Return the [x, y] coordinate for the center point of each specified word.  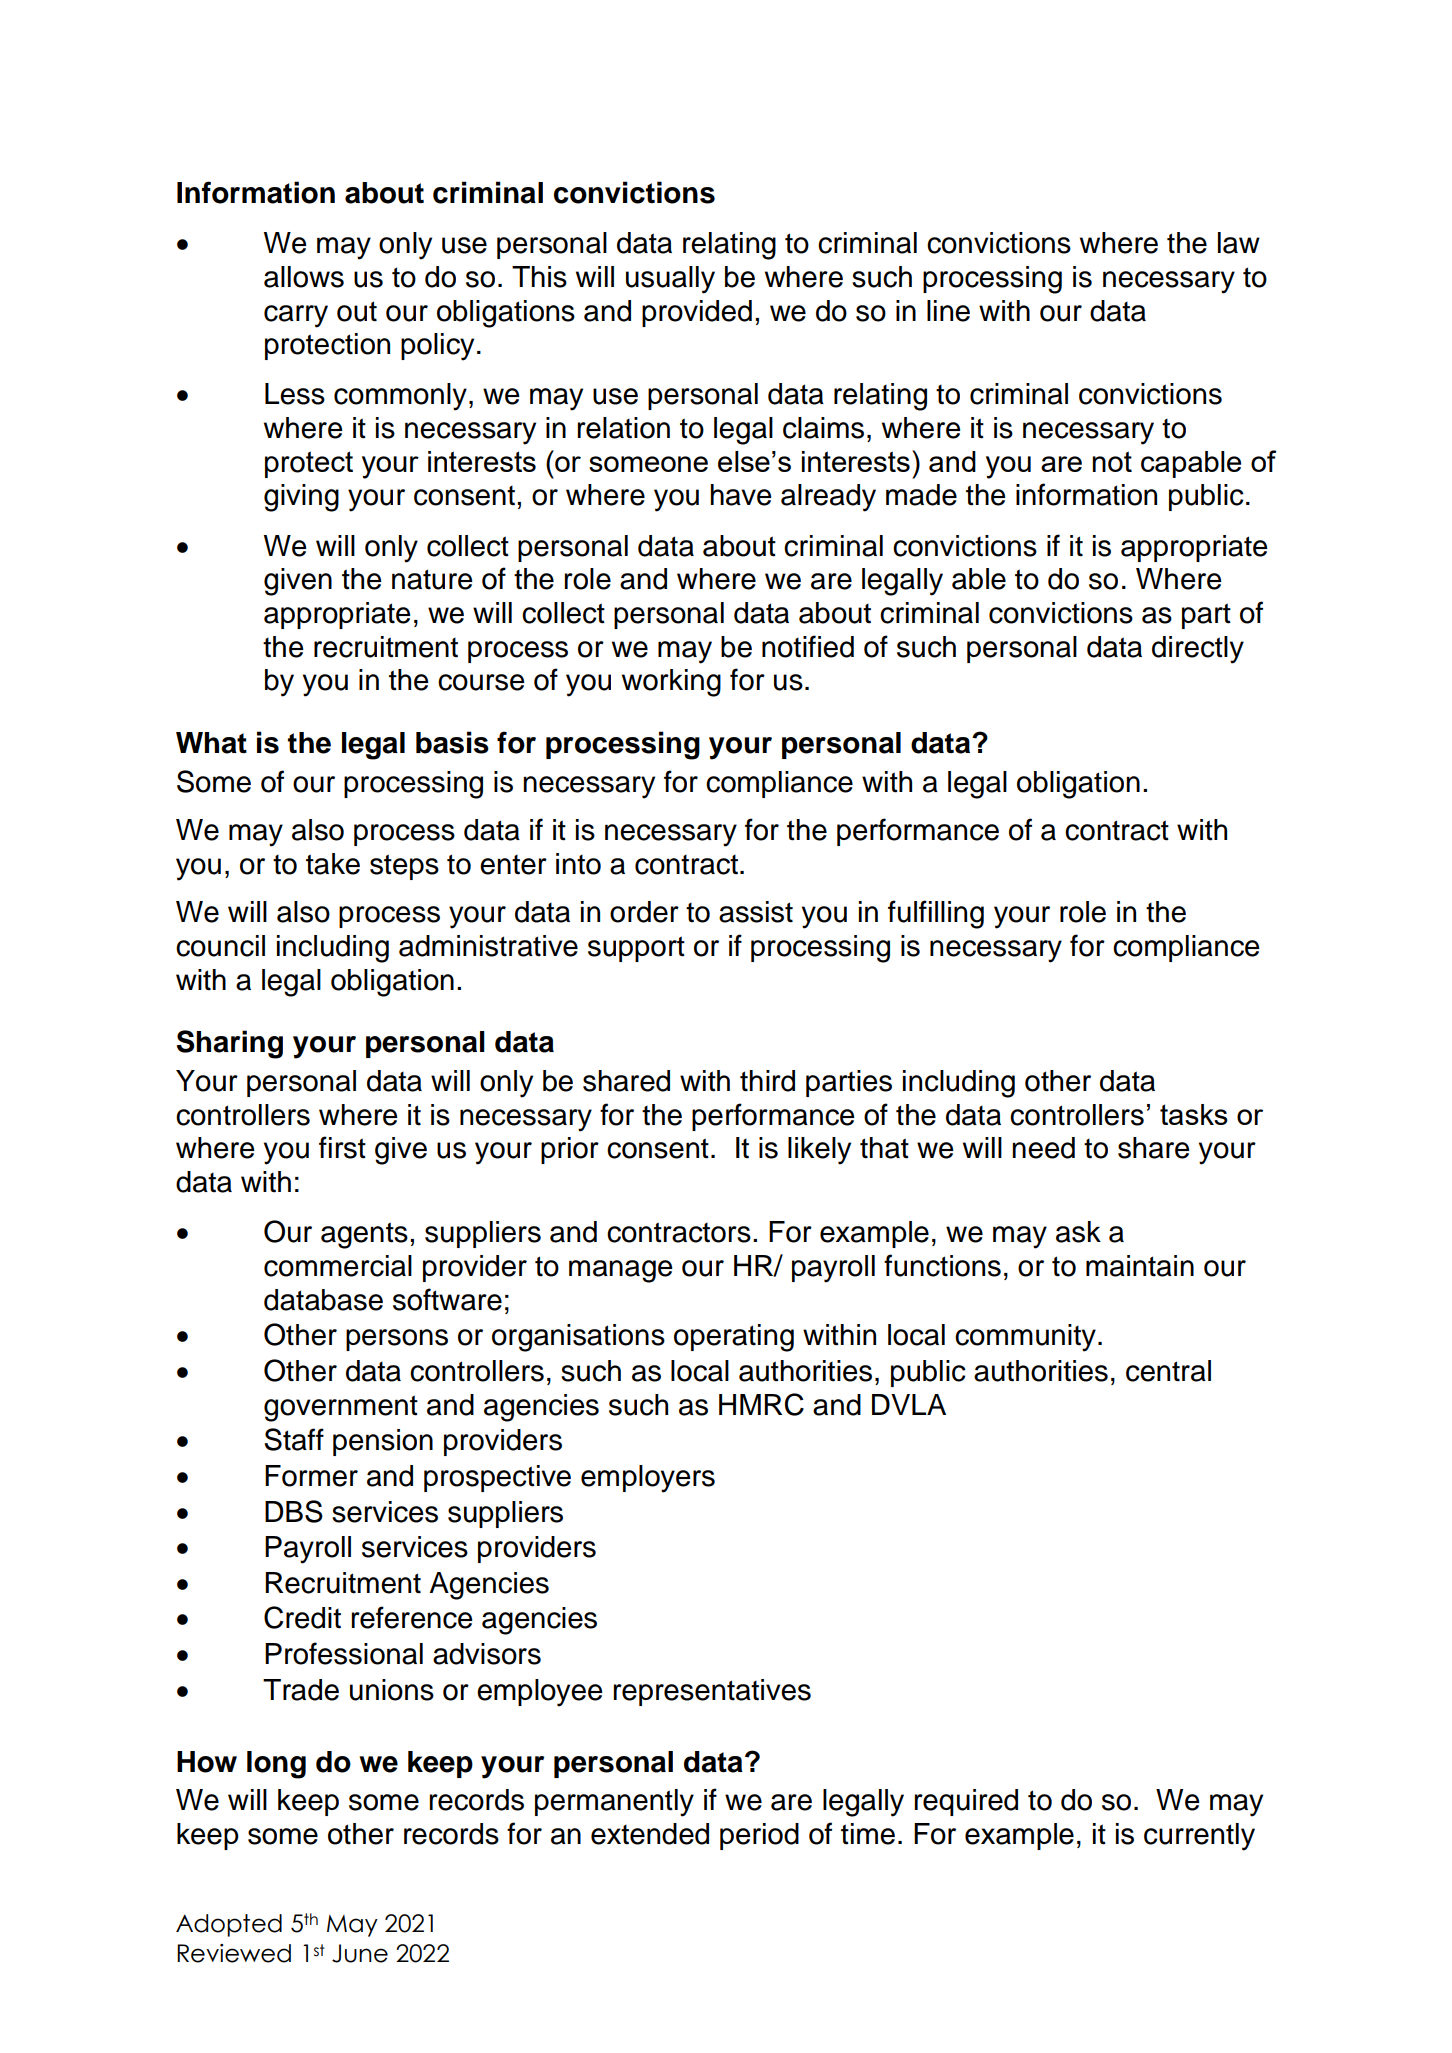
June [360, 1953]
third [767, 1081]
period [759, 1836]
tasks [1194, 1114]
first [342, 1147]
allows [304, 277]
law [1239, 243]
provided [697, 313]
